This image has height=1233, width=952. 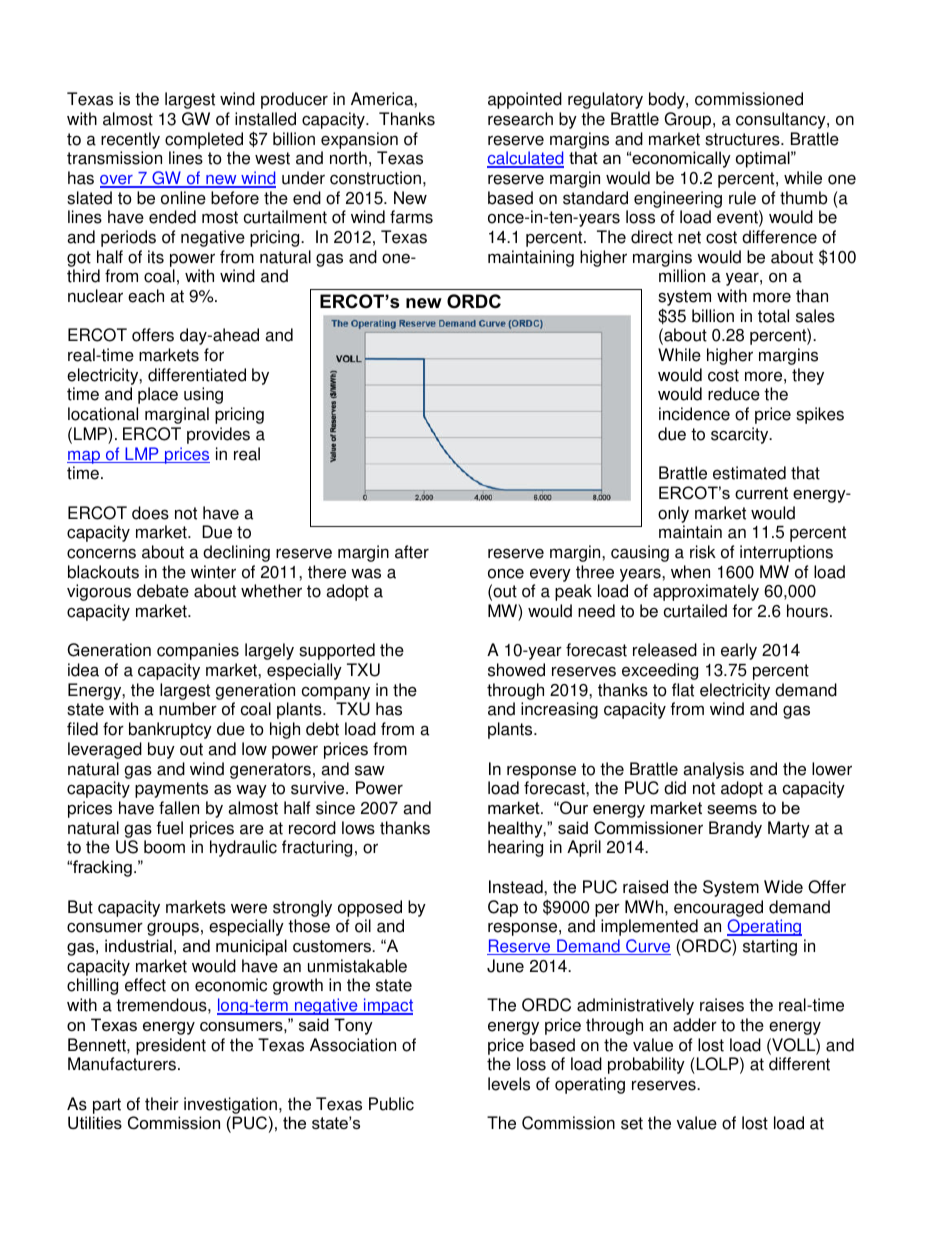 I want to click on approximately, so click(x=706, y=592).
